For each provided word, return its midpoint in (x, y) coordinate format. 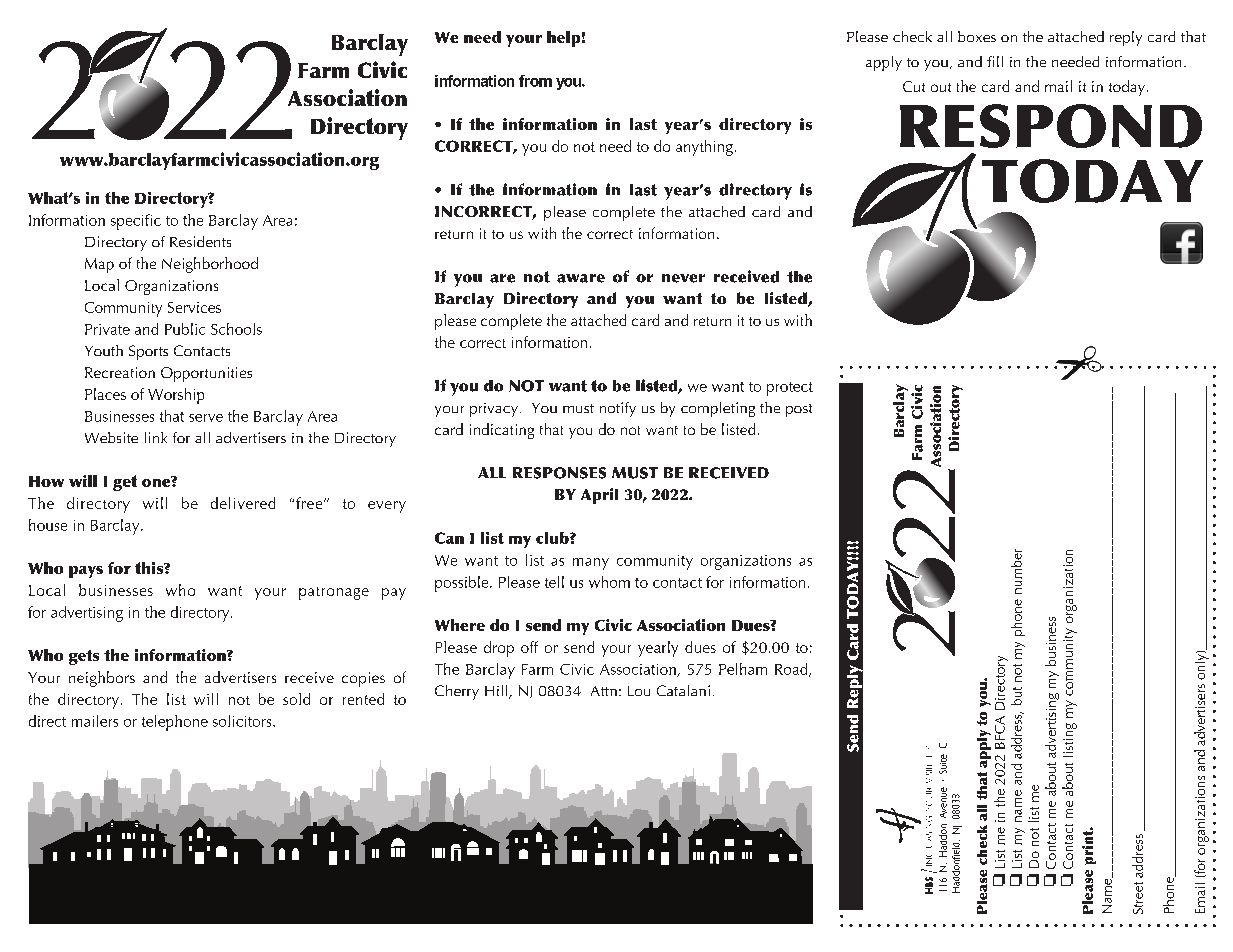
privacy (494, 410)
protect (790, 389)
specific (136, 222)
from (535, 81)
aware (581, 278)
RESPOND (1051, 126)
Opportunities (206, 374)
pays (86, 572)
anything (704, 148)
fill (995, 61)
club (553, 538)
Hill (497, 692)
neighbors (102, 679)
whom (609, 582)
